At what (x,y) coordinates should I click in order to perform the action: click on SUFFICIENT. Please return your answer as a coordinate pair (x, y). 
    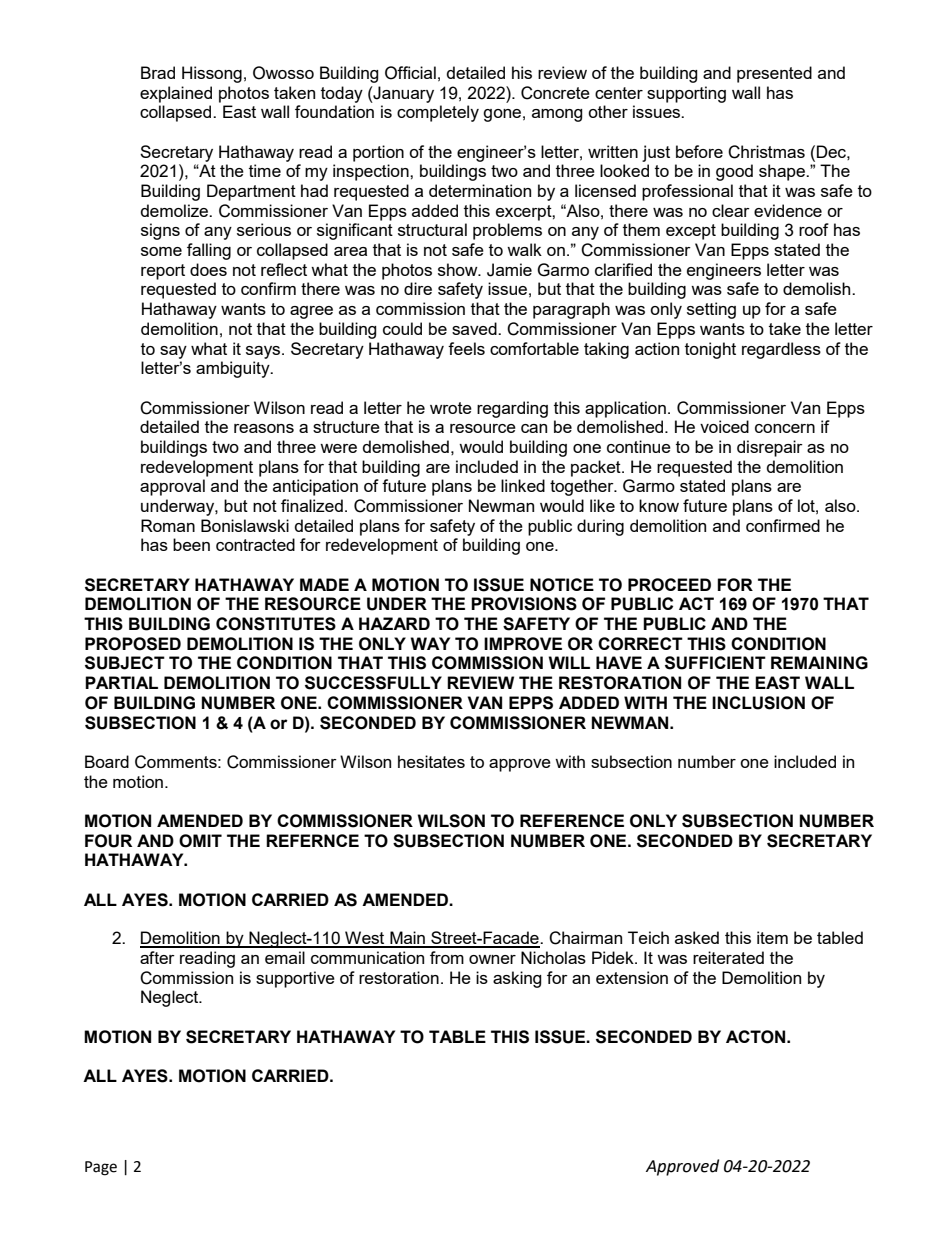
    Looking at the image, I should click on (715, 663).
